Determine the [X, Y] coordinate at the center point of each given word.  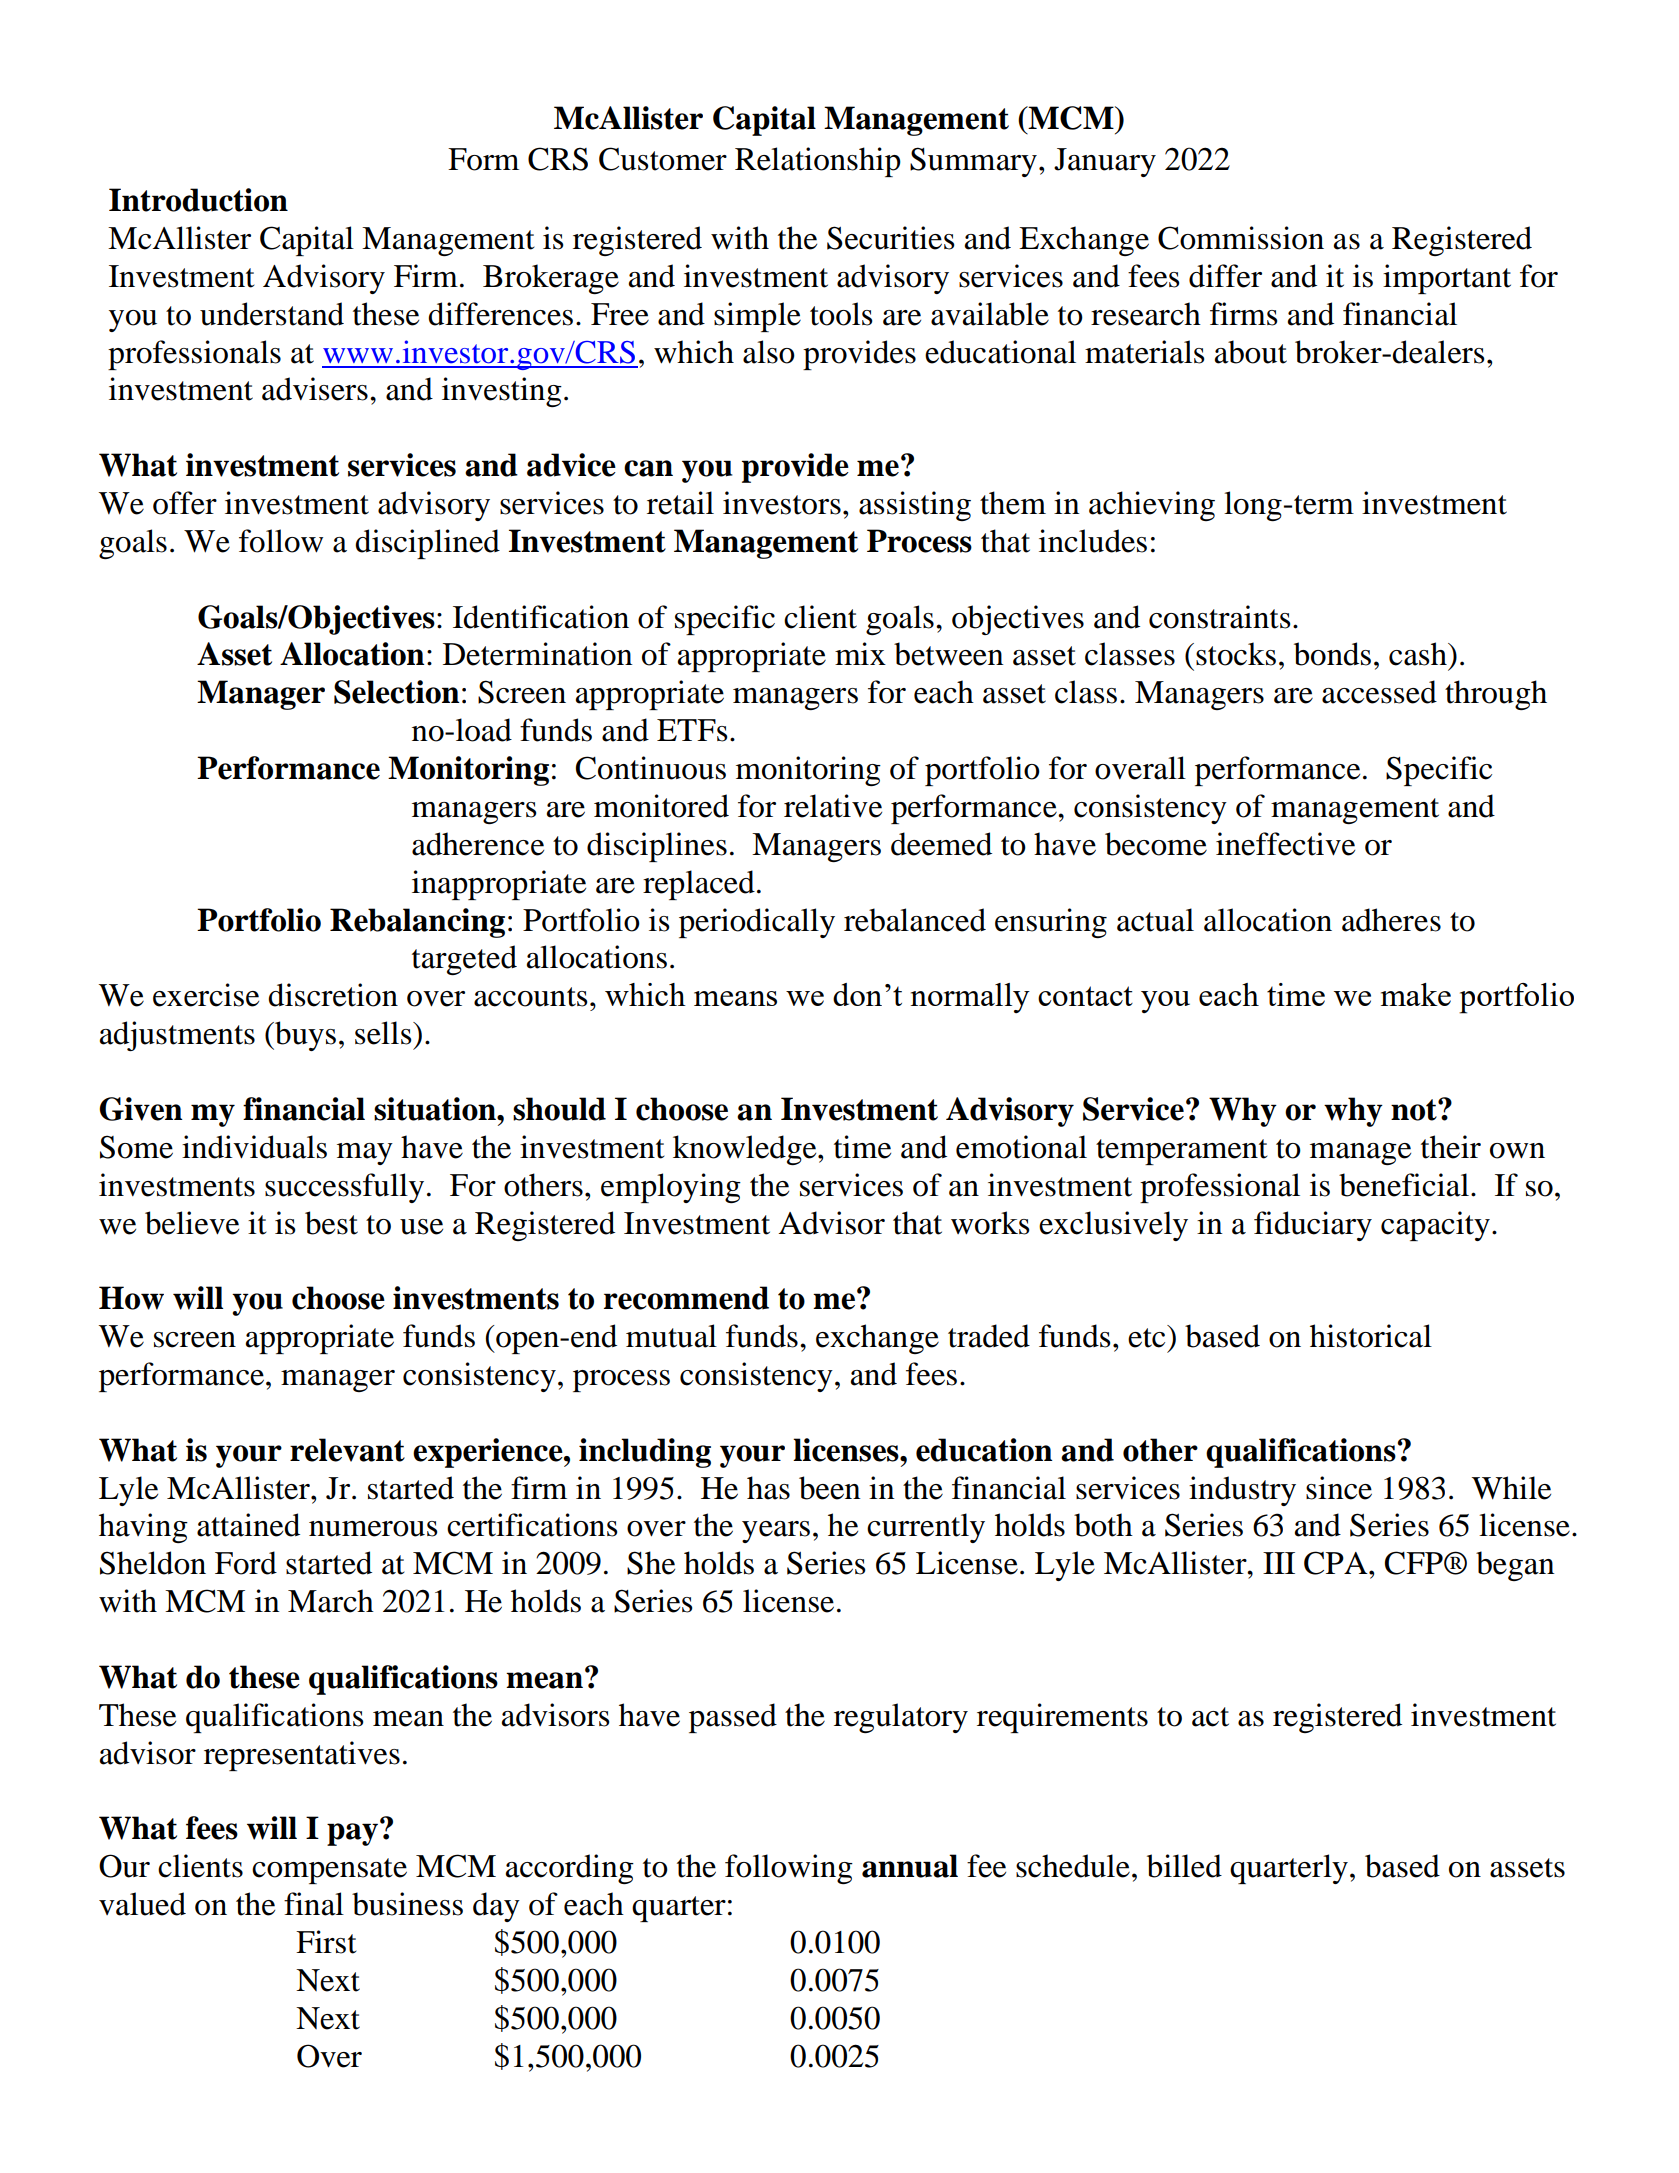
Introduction [198, 200]
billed [1184, 1866]
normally [970, 998]
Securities [890, 238]
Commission [1241, 238]
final [314, 1904]
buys [304, 1036]
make [1416, 994]
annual [910, 1866]
